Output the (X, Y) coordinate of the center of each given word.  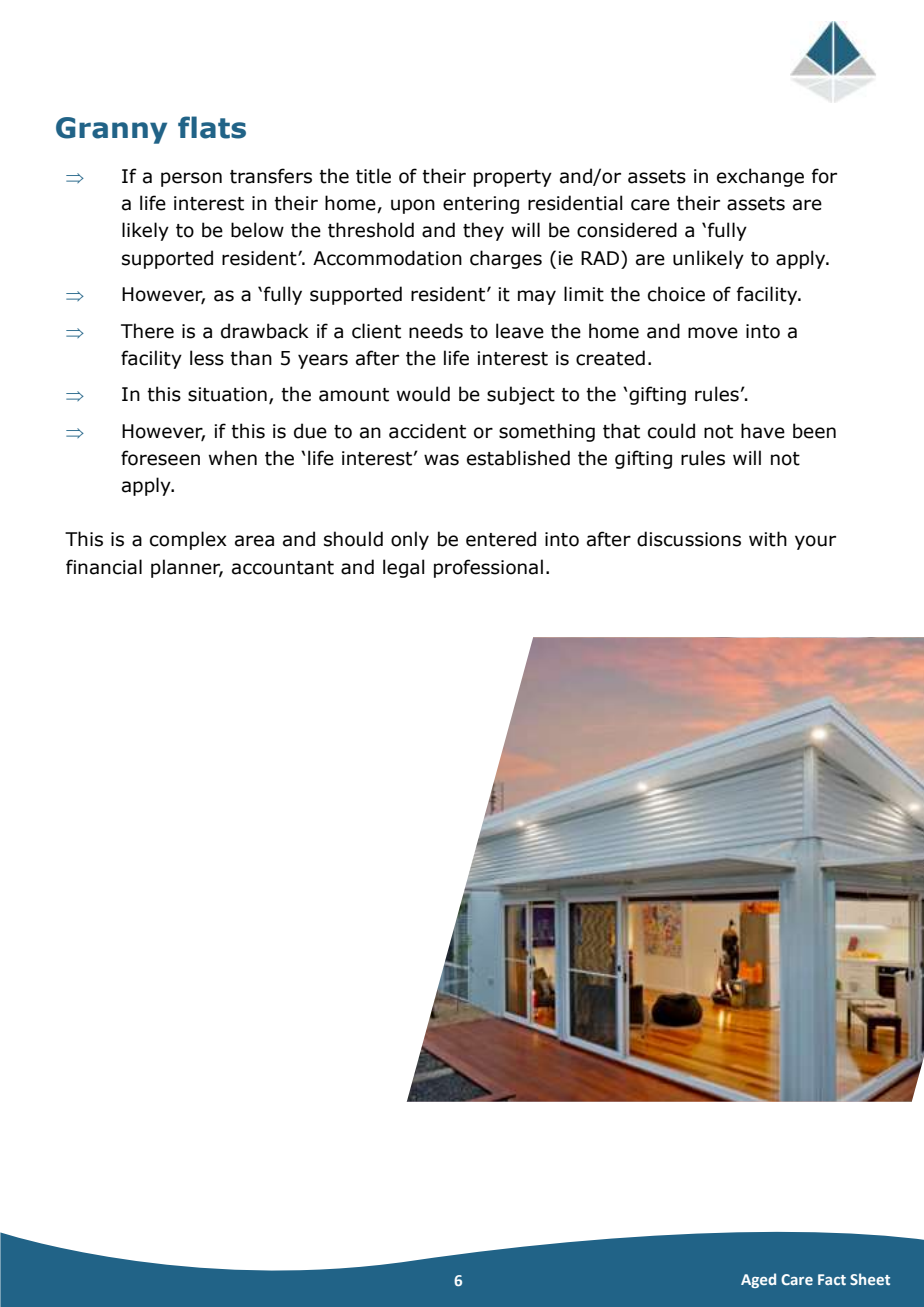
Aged (758, 1280)
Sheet (870, 1279)
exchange (760, 177)
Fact (832, 1279)
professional (488, 568)
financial (104, 567)
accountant (283, 568)
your (815, 542)
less (207, 358)
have (763, 431)
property (513, 178)
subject (521, 395)
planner (187, 568)
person (191, 179)
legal (404, 568)
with (768, 539)
